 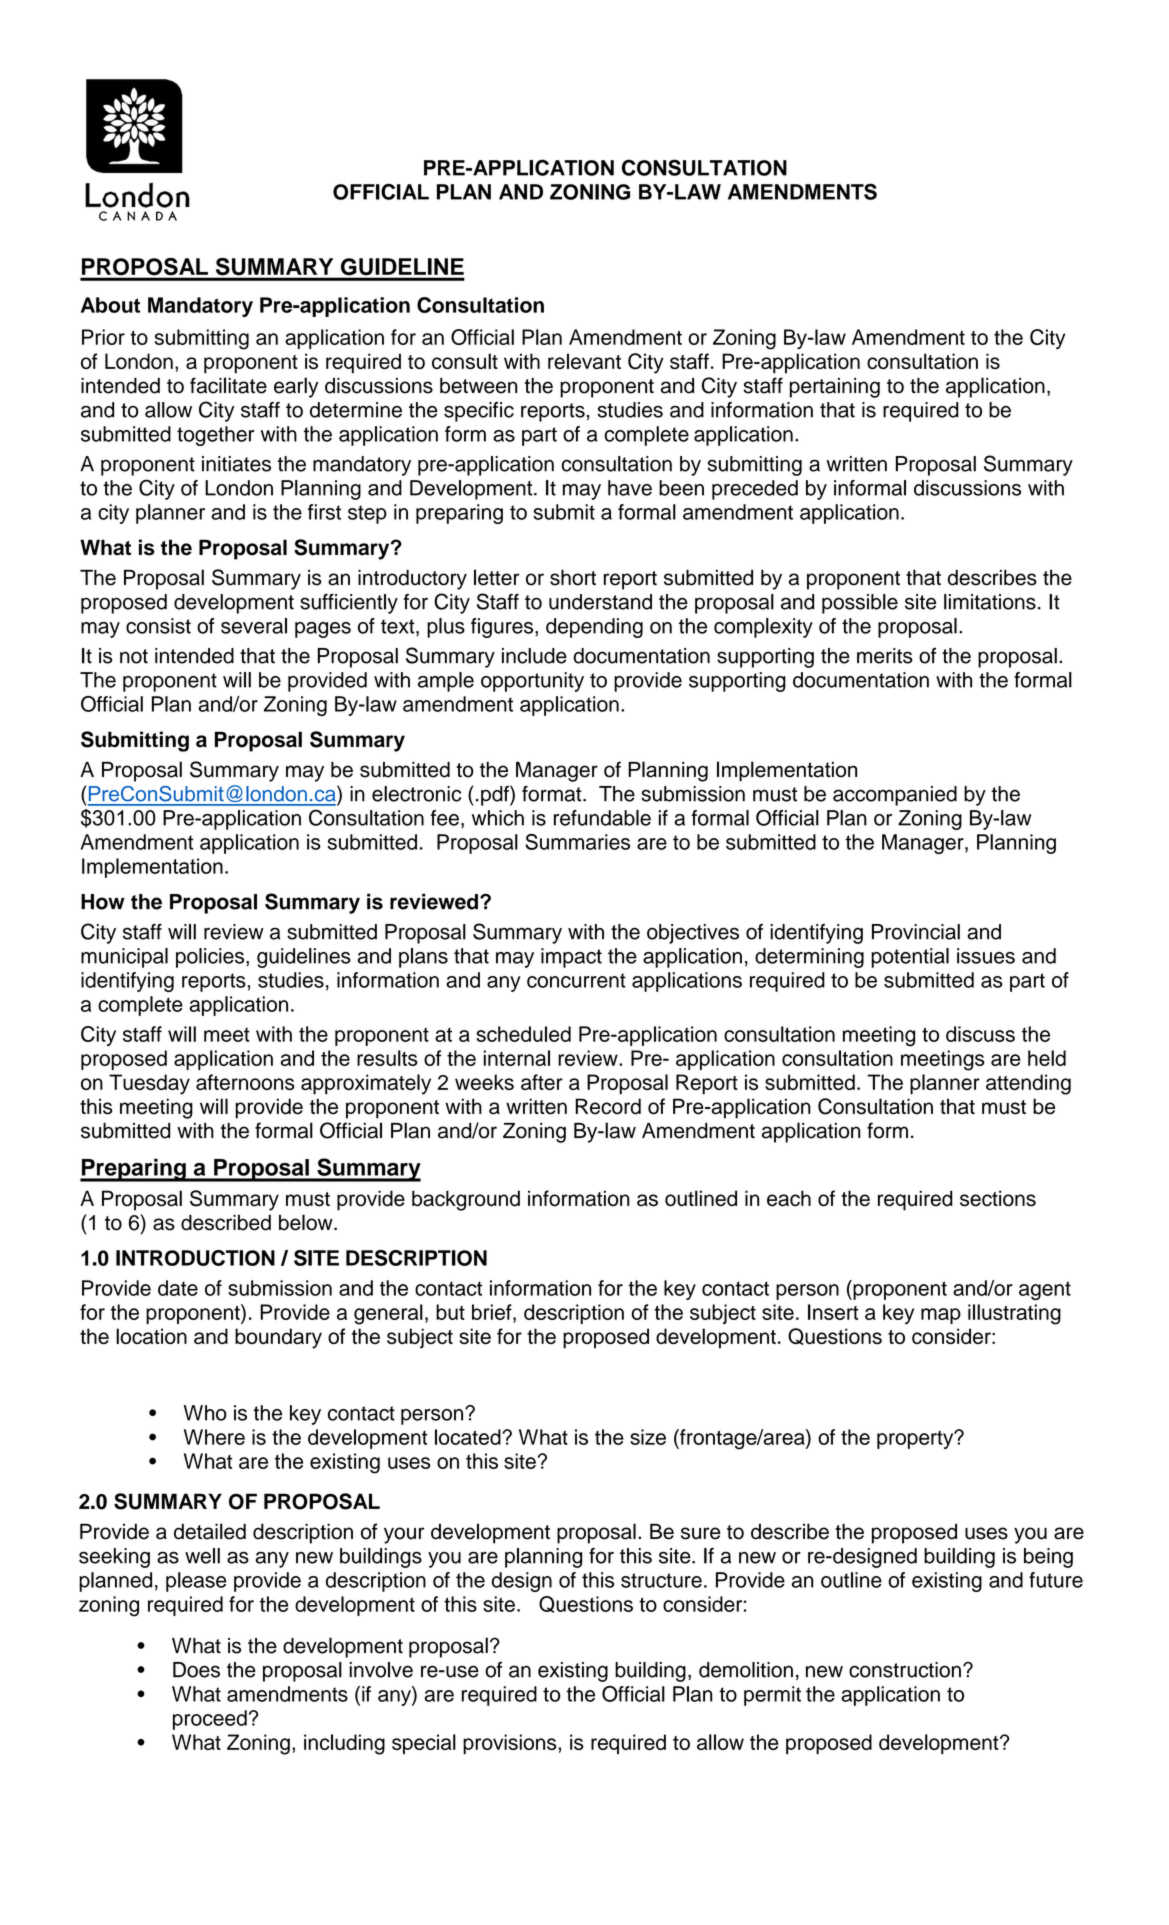 I want to click on scheduled, so click(x=523, y=1034).
